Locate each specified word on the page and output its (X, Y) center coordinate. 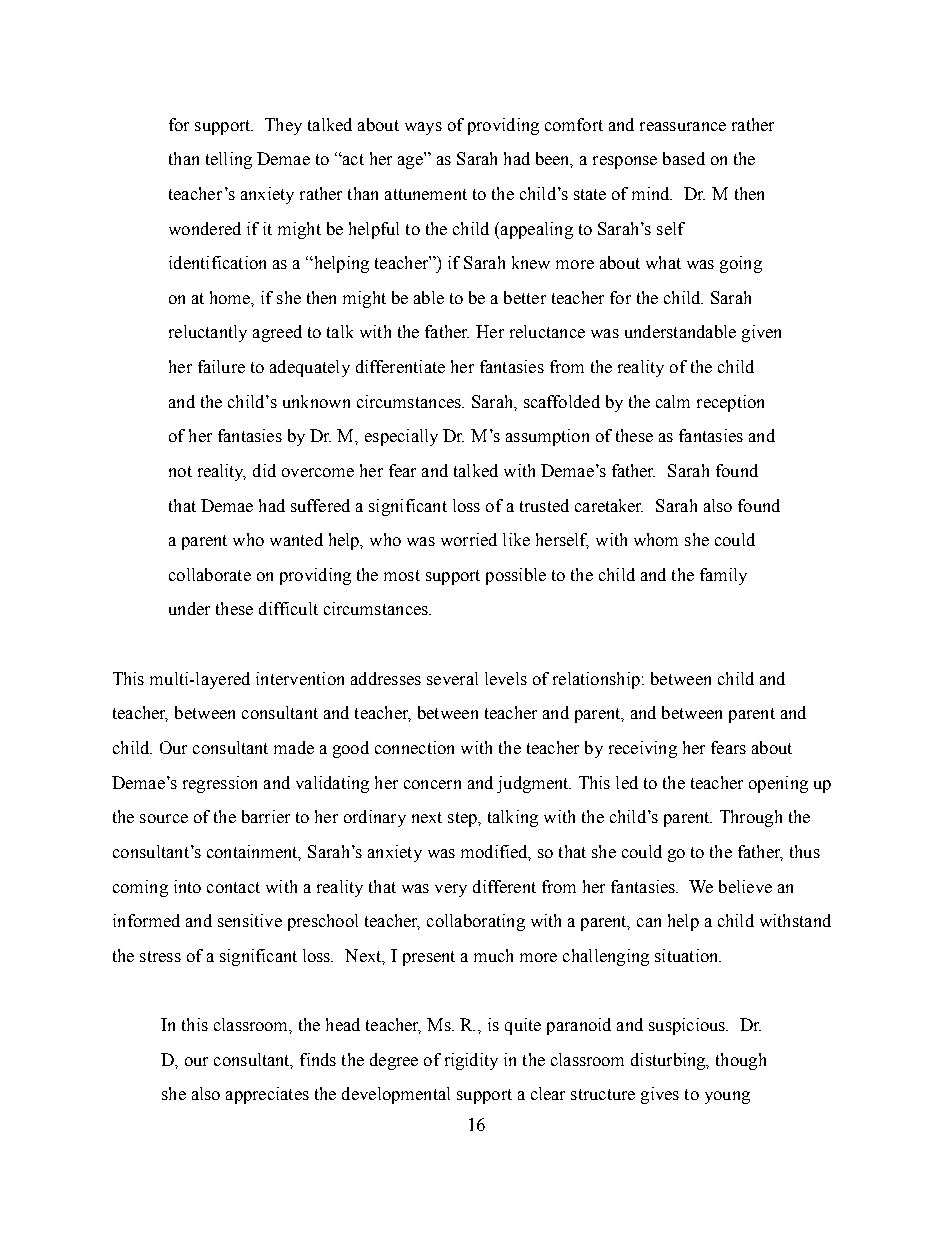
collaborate (210, 574)
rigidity (471, 1061)
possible (516, 576)
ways (423, 128)
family (723, 576)
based (684, 158)
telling (229, 160)
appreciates (267, 1095)
